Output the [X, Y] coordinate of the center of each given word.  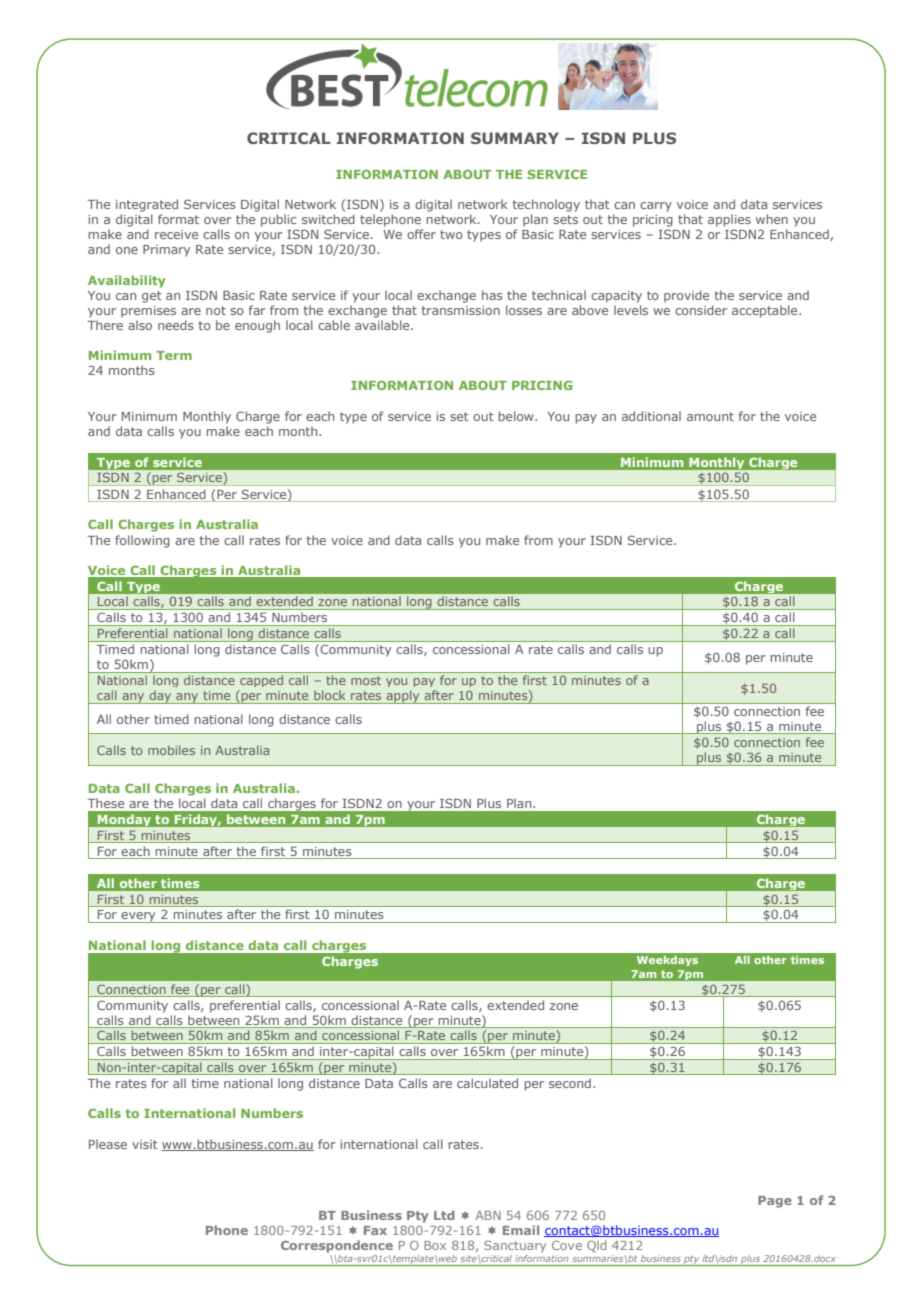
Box [435, 1245]
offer [421, 234]
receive [176, 234]
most [366, 680]
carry [656, 207]
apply [403, 697]
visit [145, 1144]
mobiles [171, 750]
